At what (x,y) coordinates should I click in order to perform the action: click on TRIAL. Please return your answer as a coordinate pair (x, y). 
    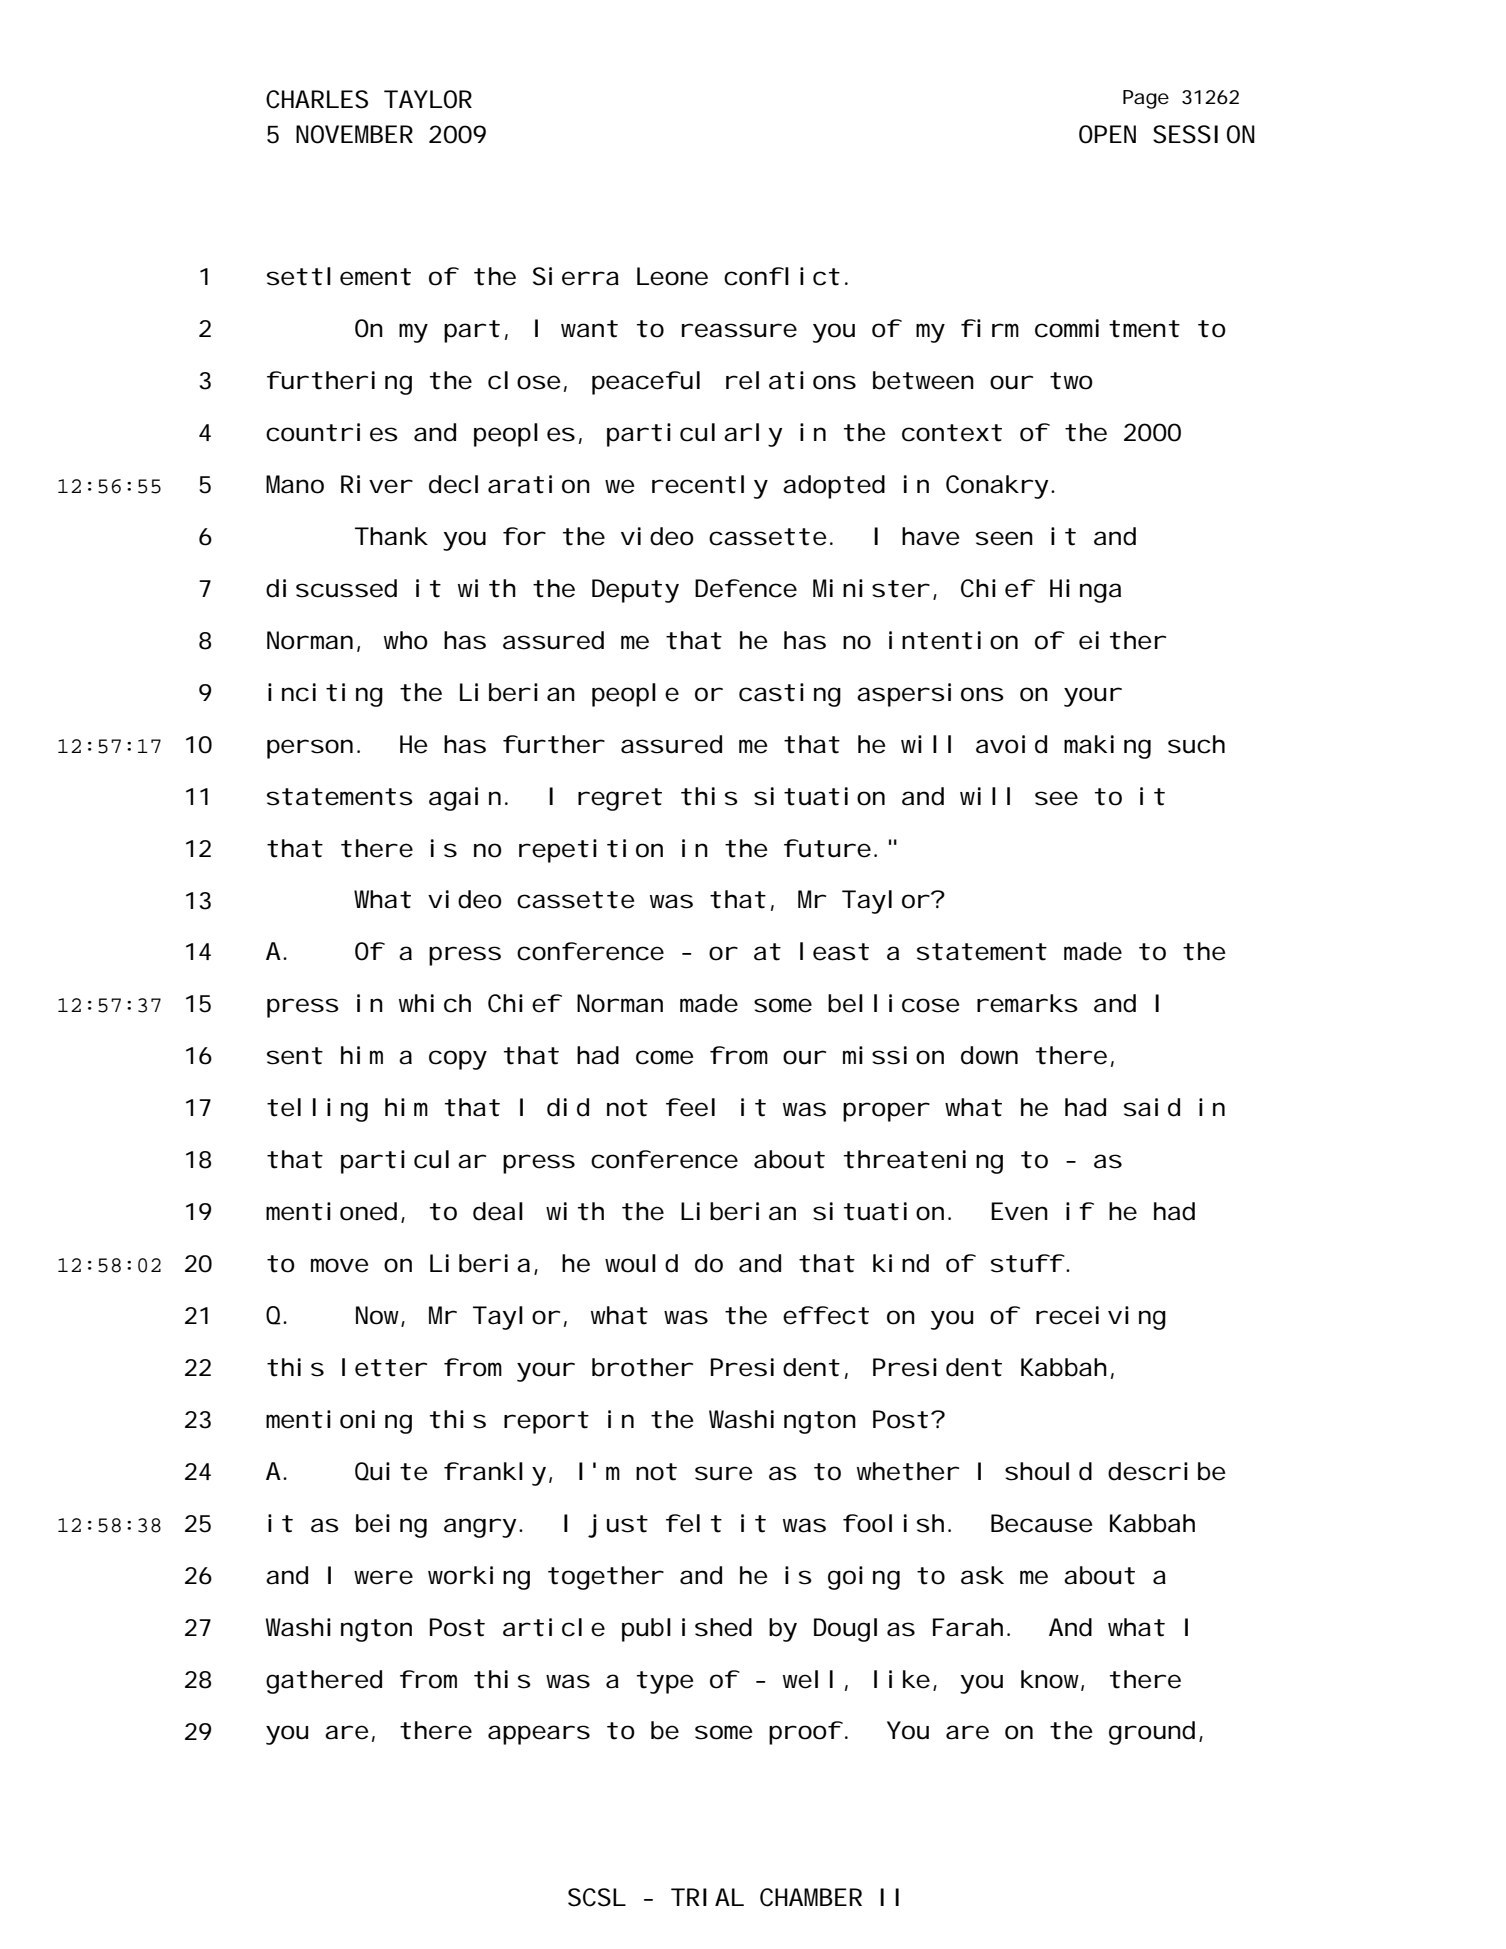
    Looking at the image, I should click on (707, 1897).
